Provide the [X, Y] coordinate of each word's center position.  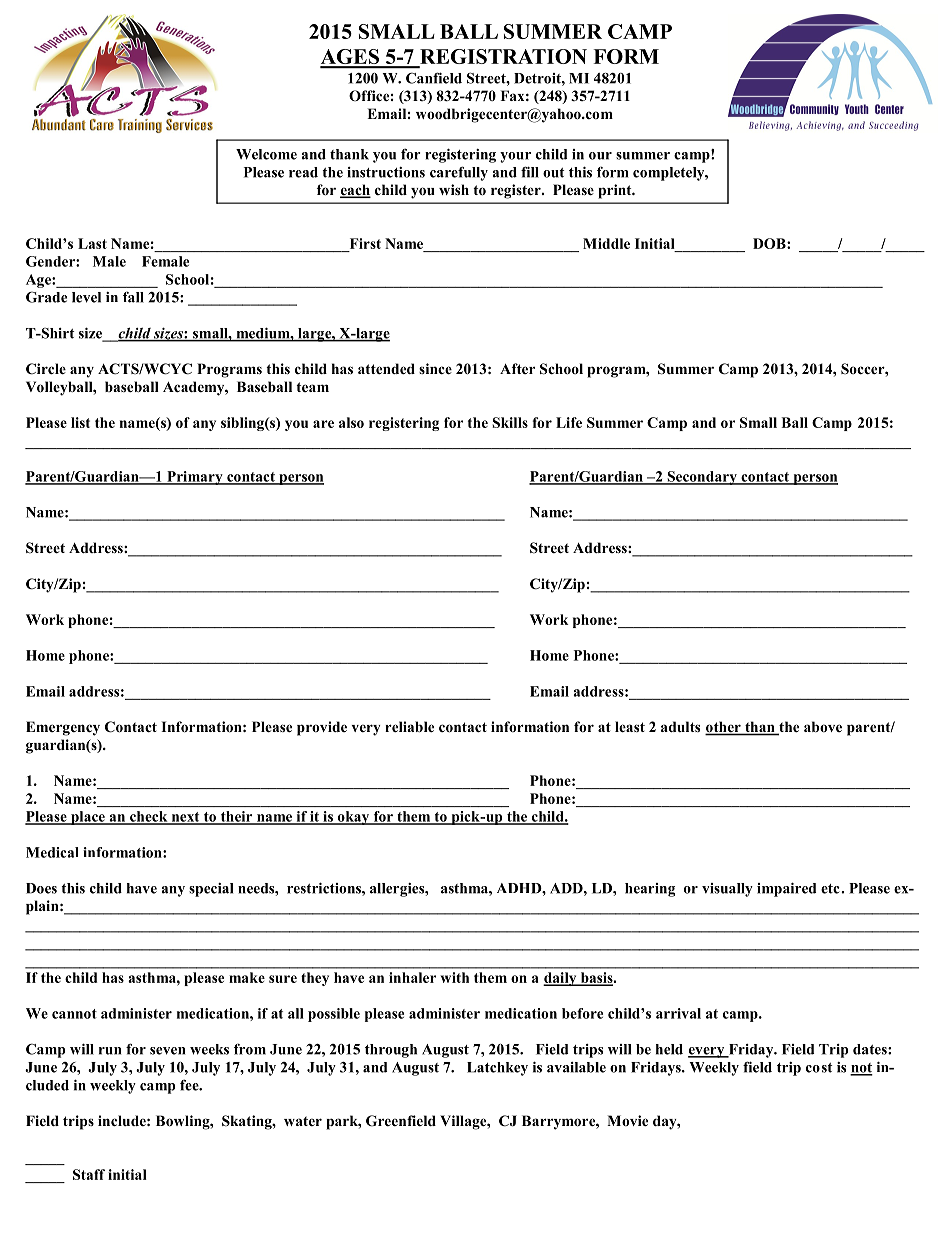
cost [819, 1068]
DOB [770, 243]
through [391, 1051]
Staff [89, 1174]
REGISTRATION [502, 58]
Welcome [266, 154]
